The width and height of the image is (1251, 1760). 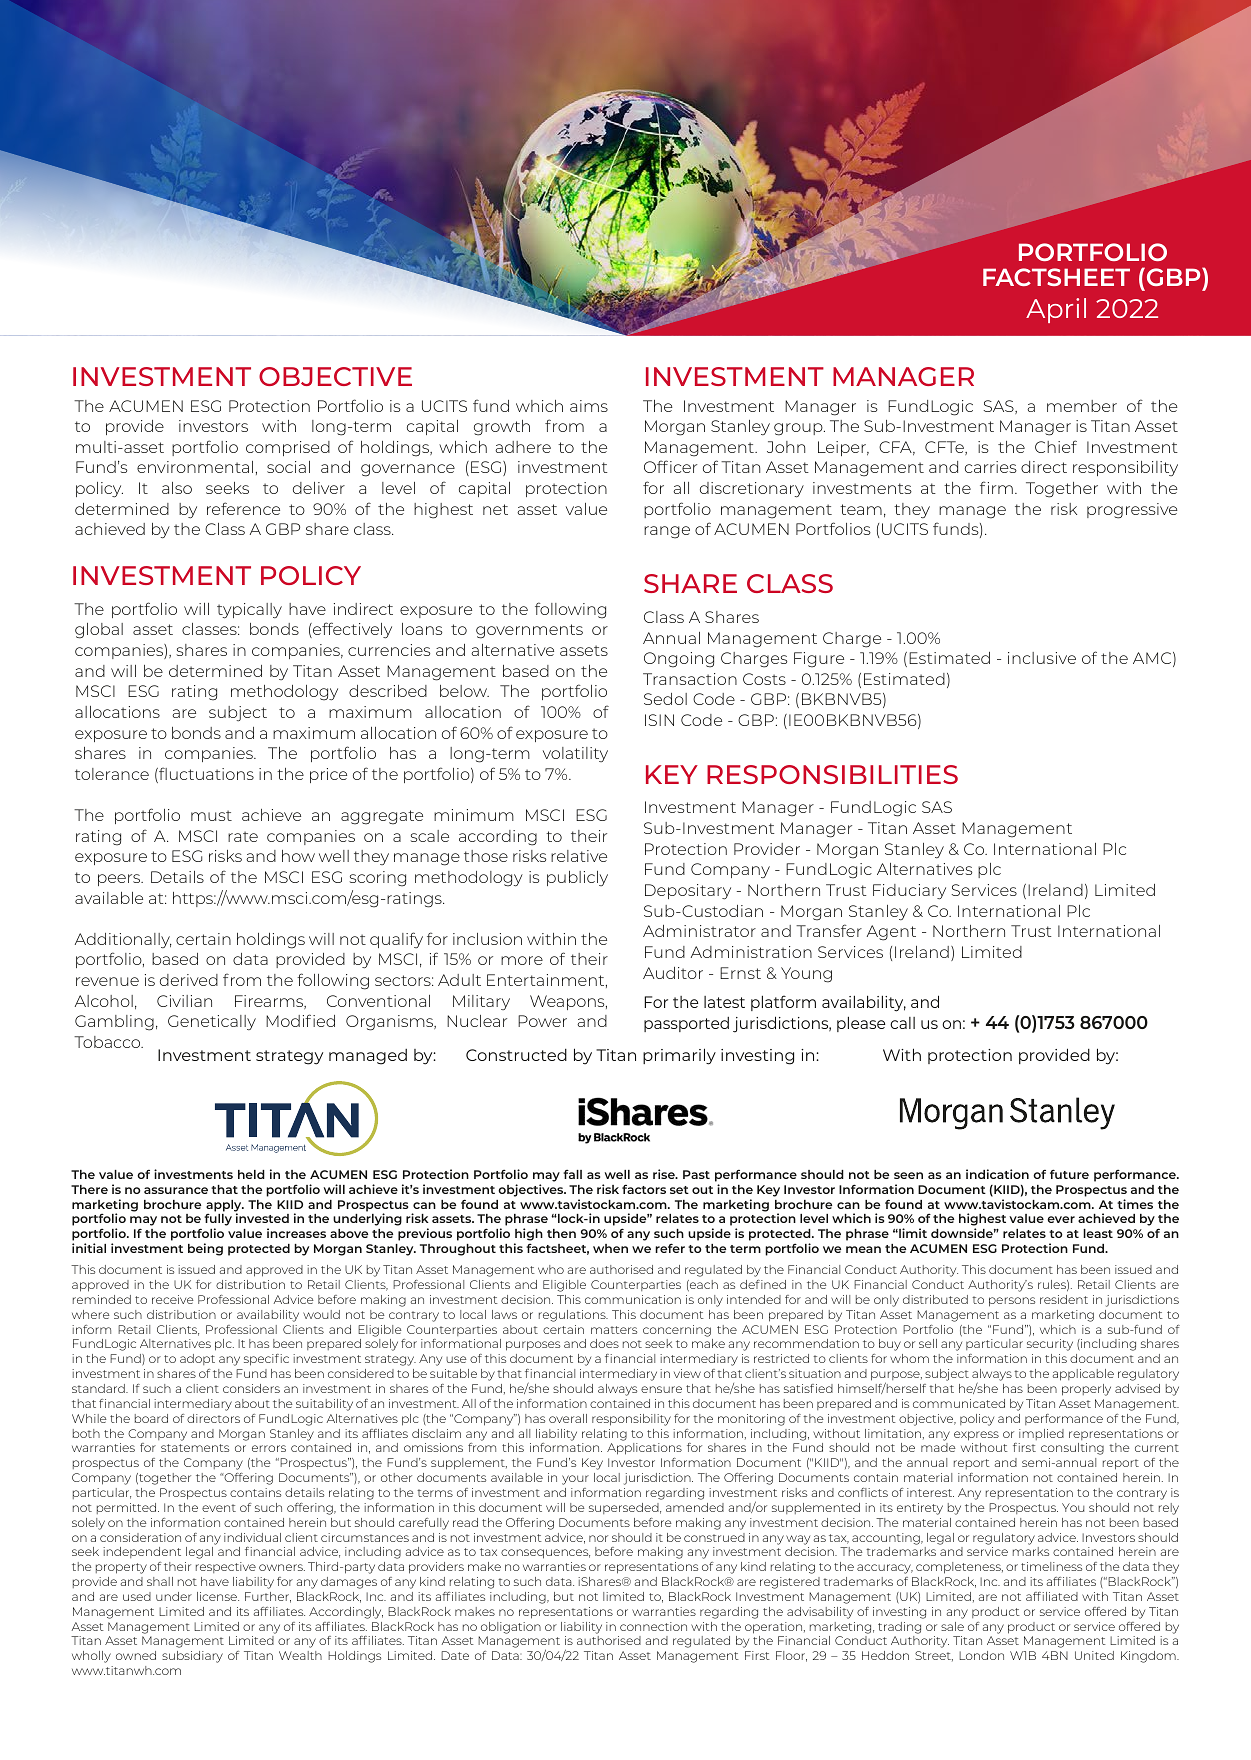 What do you see at coordinates (679, 660) in the image?
I see `Ongoing` at bounding box center [679, 660].
